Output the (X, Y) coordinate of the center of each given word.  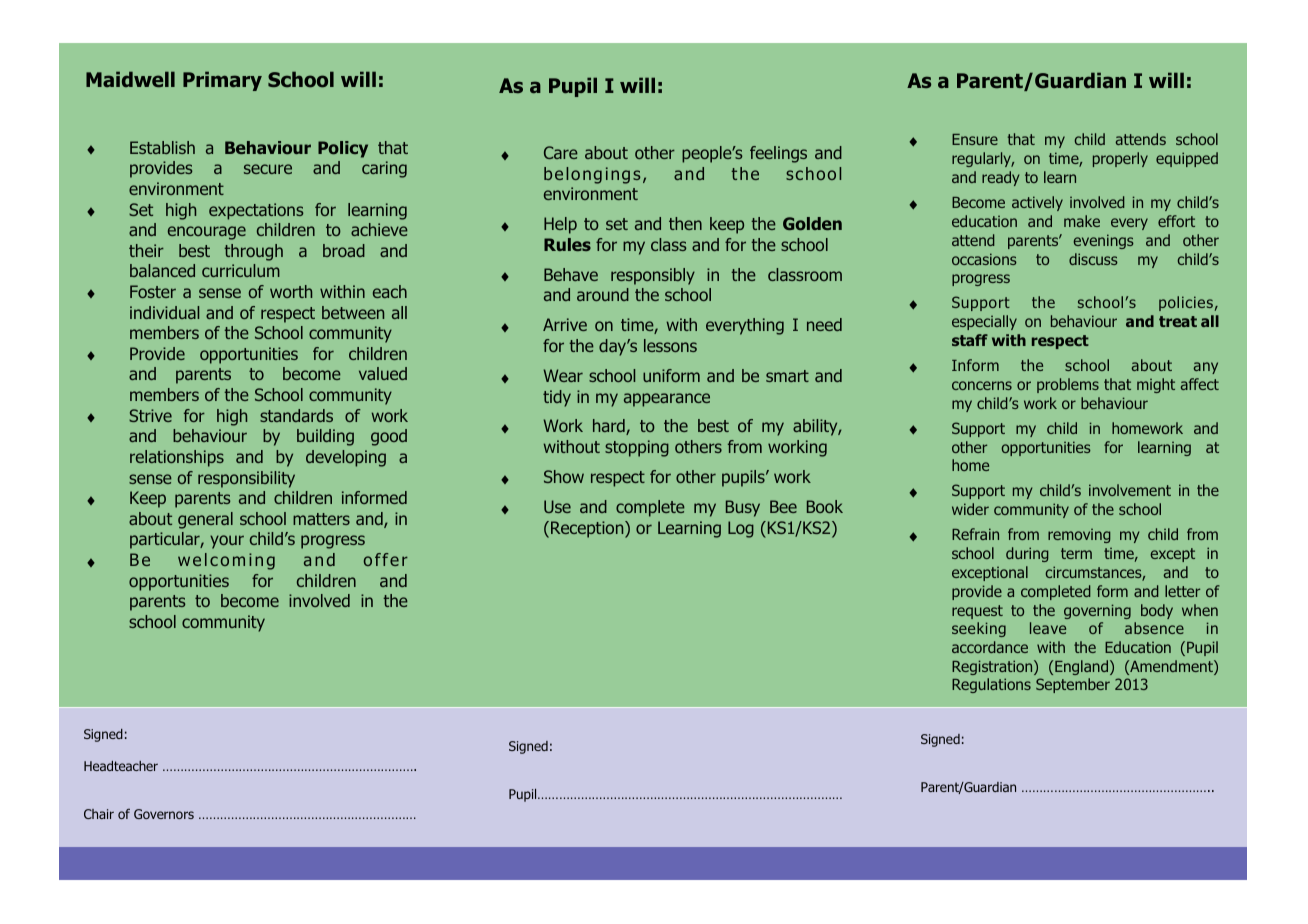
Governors (164, 814)
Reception (588, 529)
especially (984, 322)
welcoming (226, 561)
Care (561, 152)
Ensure (975, 139)
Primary (222, 81)
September (1073, 685)
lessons (670, 345)
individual (164, 312)
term (1076, 553)
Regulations (991, 685)
